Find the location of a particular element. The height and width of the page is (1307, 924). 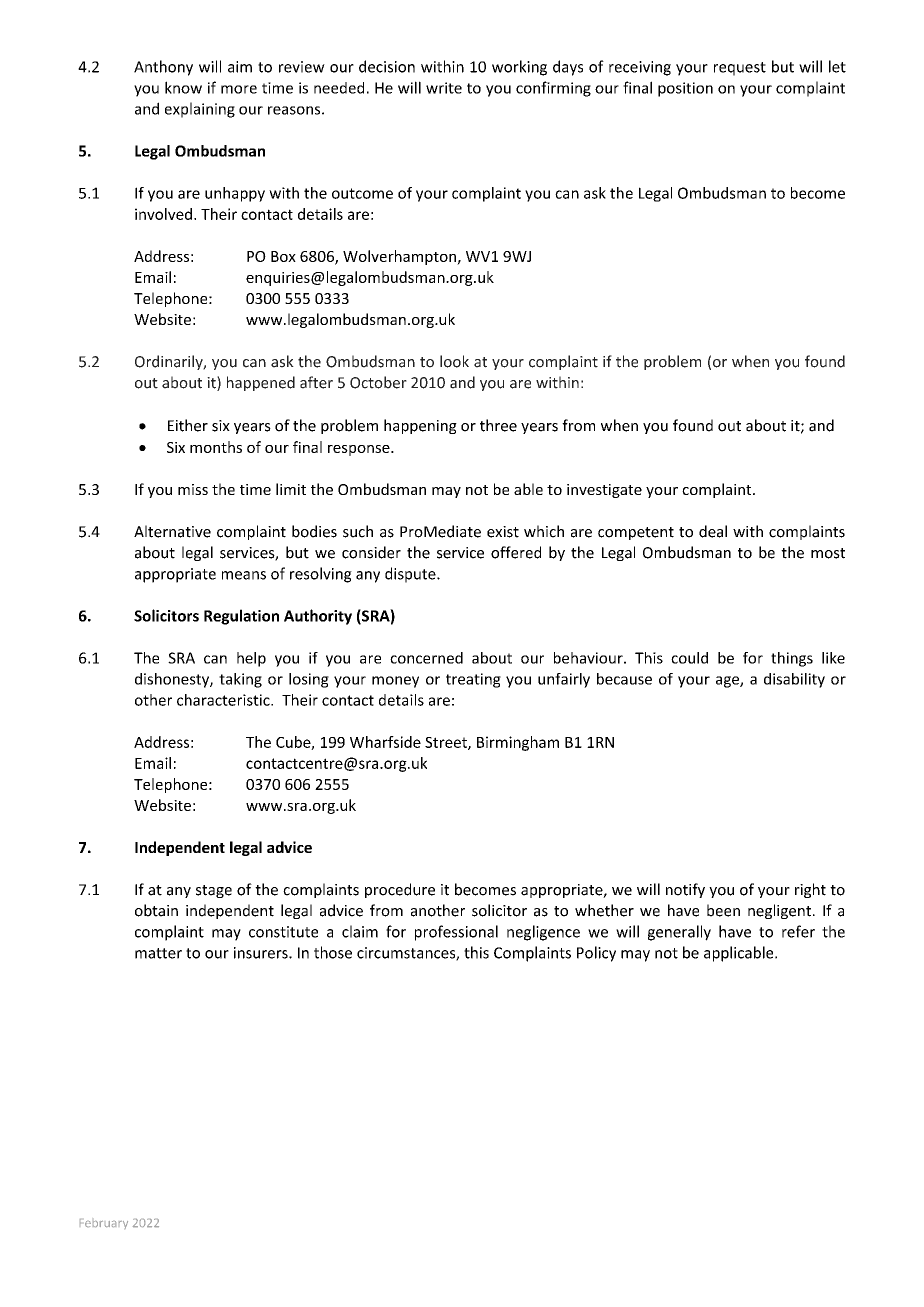

obtain is located at coordinates (156, 910).
